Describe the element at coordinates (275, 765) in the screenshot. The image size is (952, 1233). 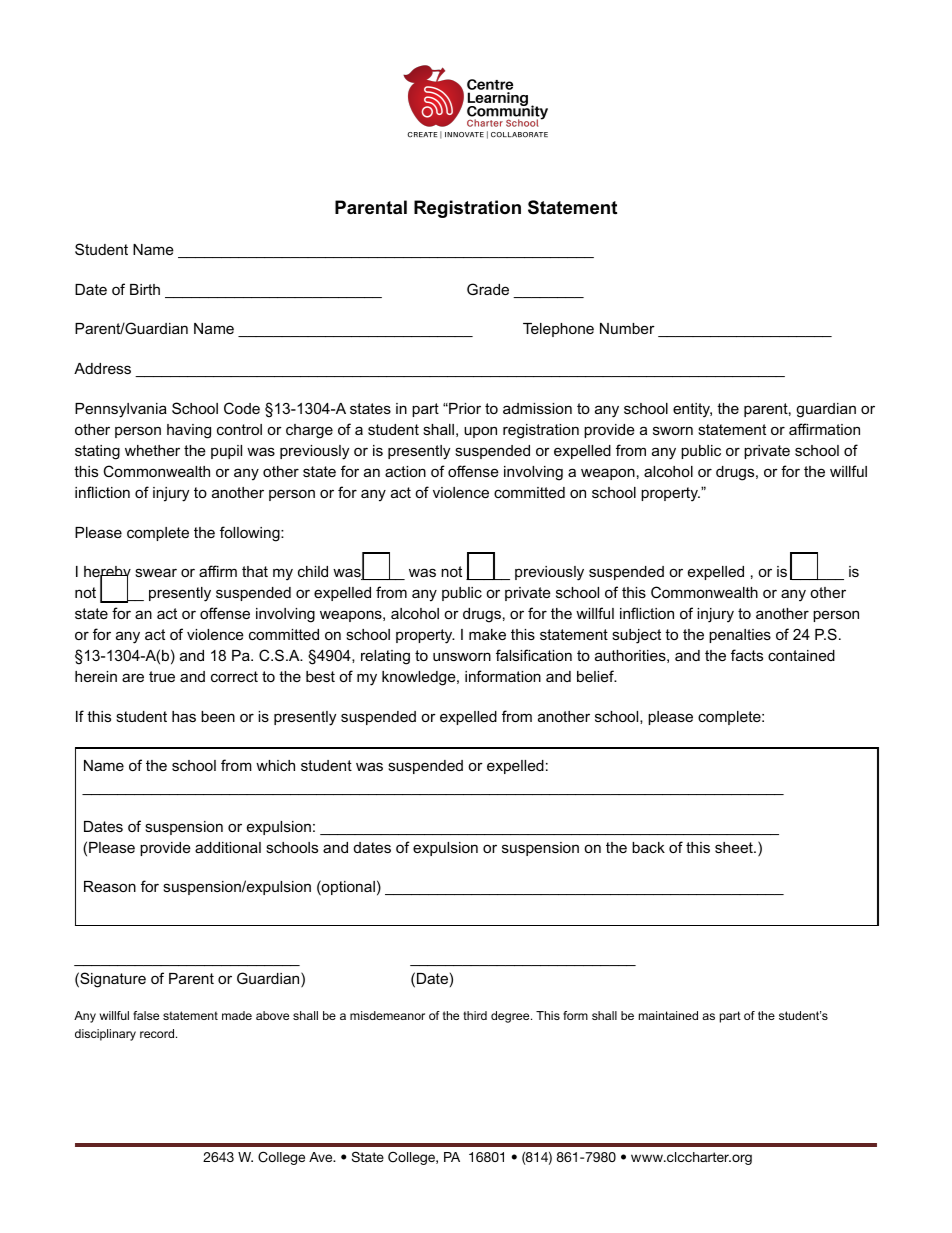
I see `which` at that location.
